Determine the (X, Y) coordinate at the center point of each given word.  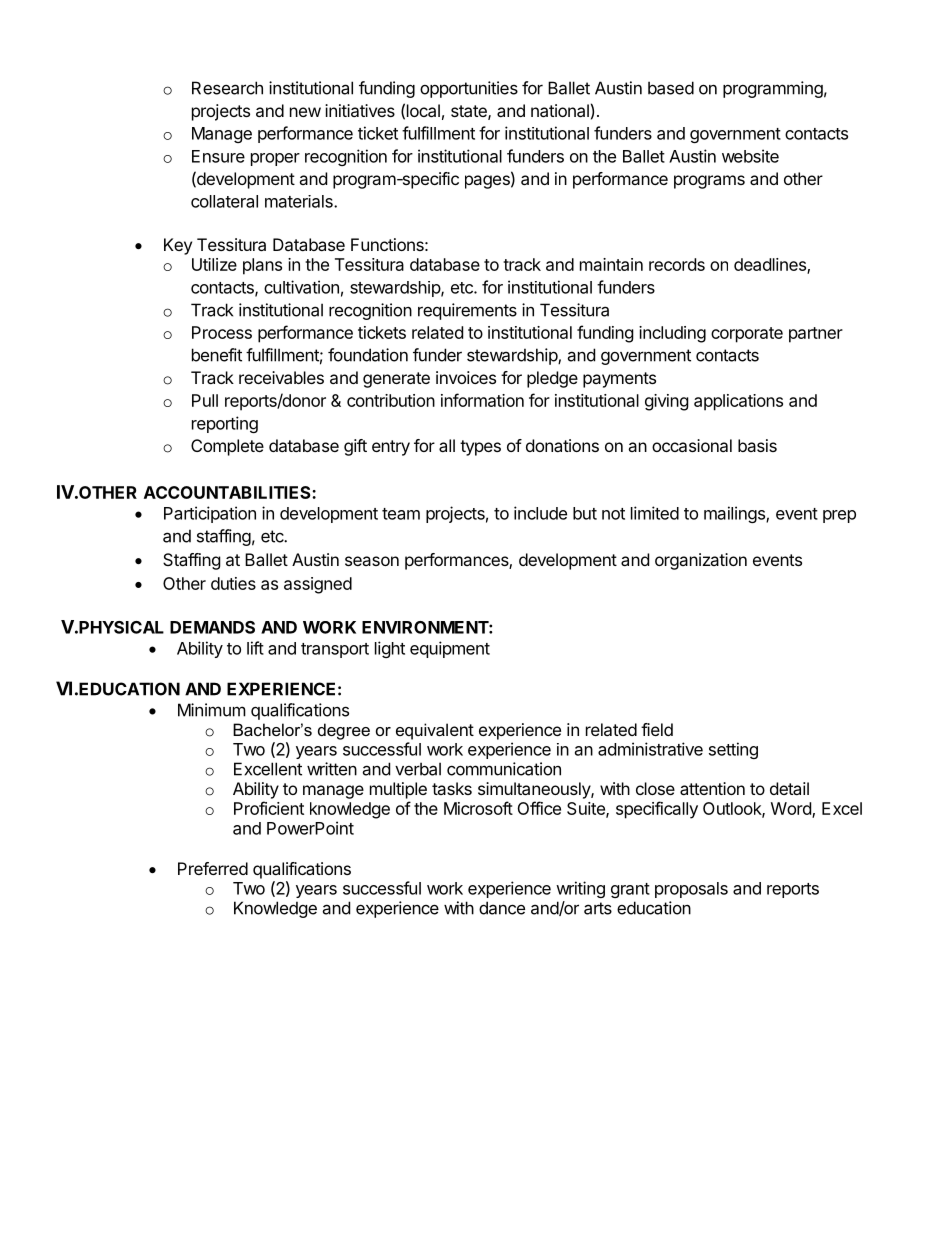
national (560, 110)
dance (502, 908)
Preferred (213, 868)
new (305, 112)
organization (701, 561)
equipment (450, 649)
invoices (466, 377)
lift (255, 648)
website (750, 156)
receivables (281, 377)
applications (738, 402)
